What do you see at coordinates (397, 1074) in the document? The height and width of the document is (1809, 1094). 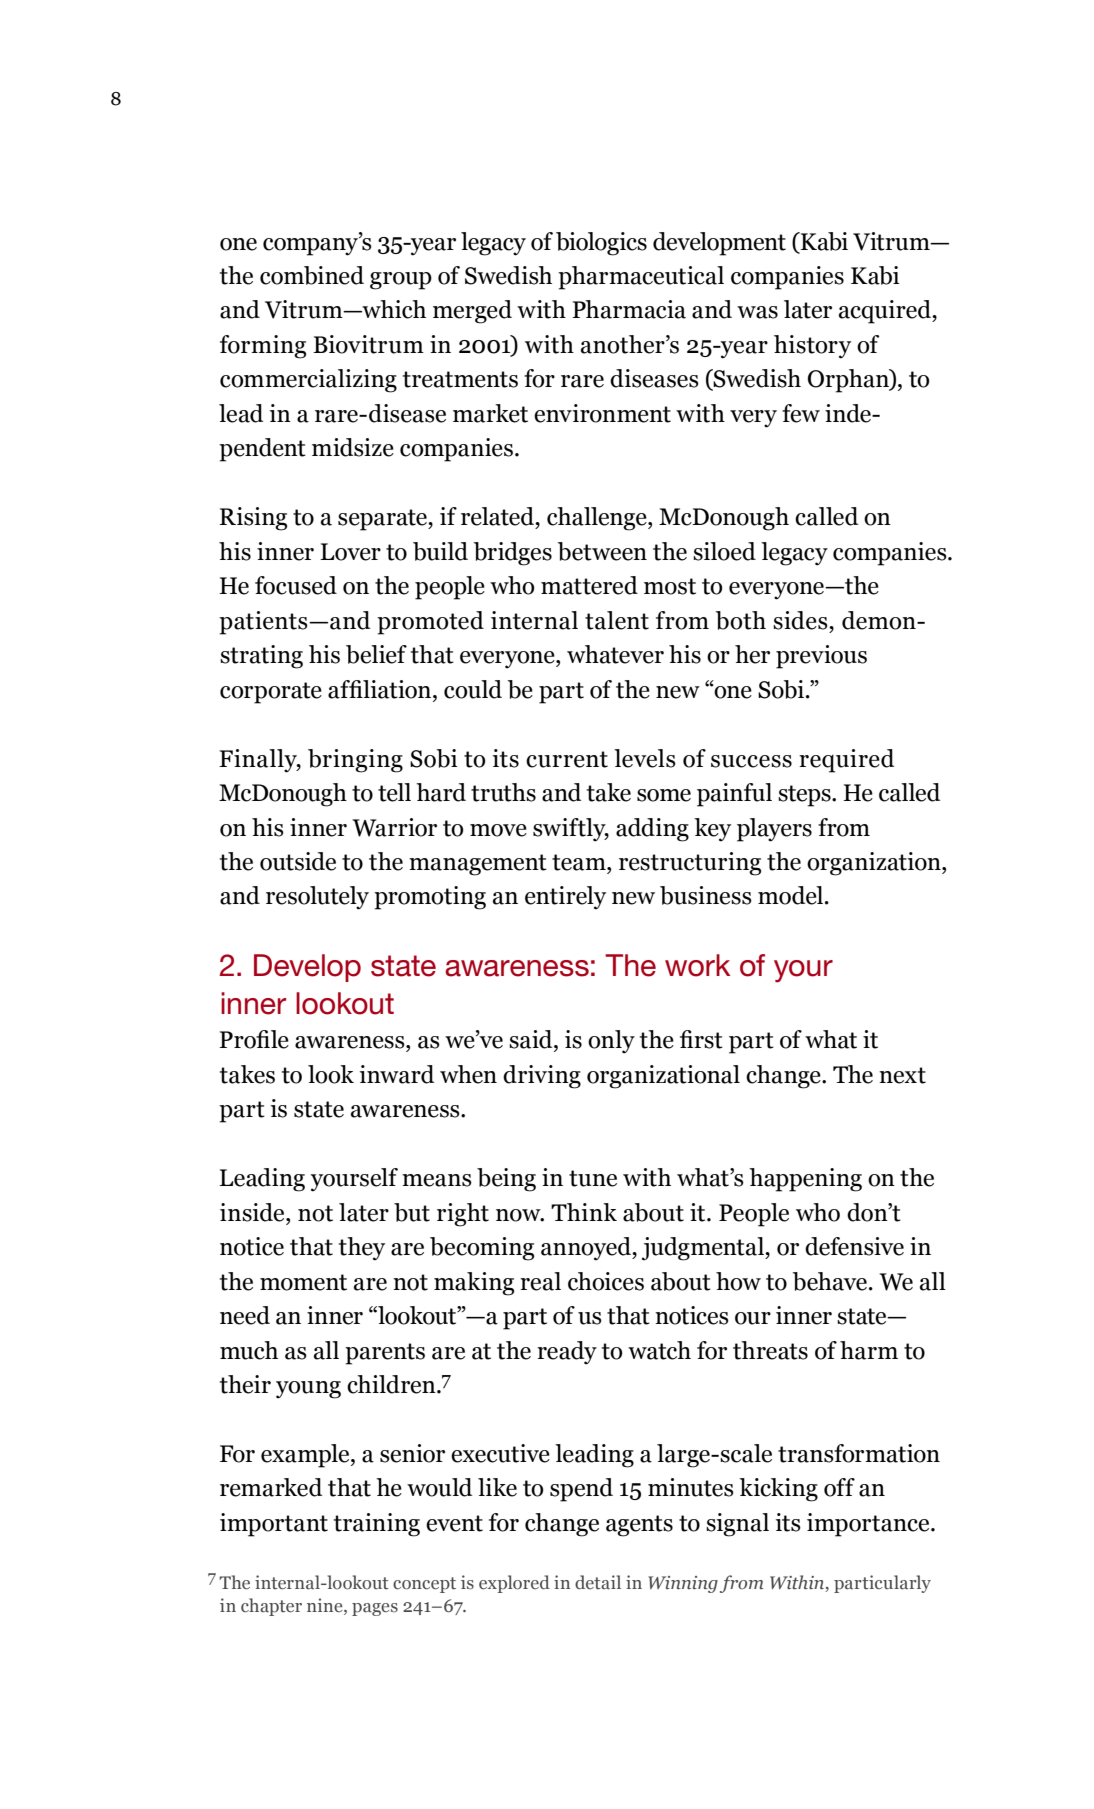 I see `inward` at bounding box center [397, 1074].
